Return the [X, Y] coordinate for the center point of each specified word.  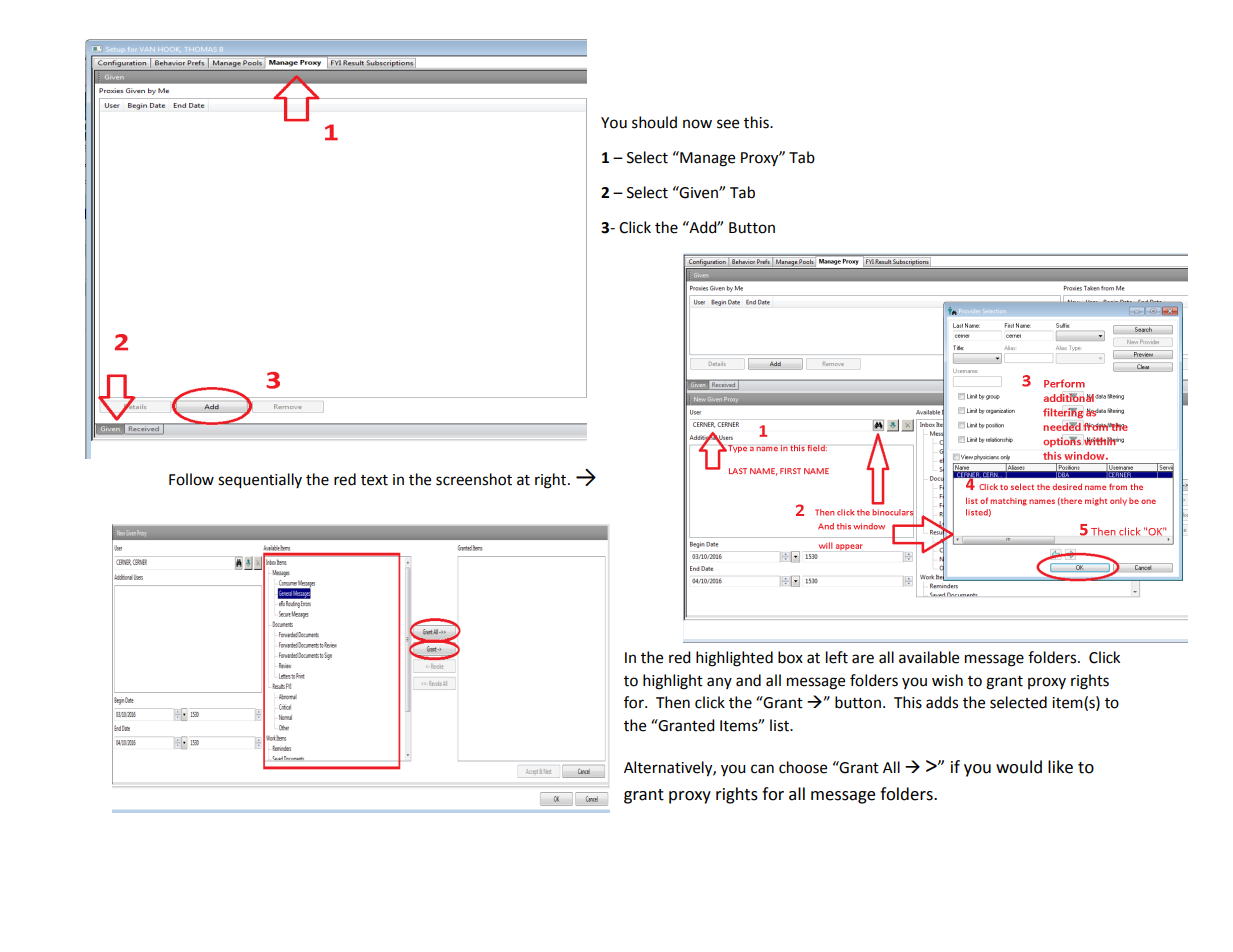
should [654, 122]
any [719, 683]
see [728, 124]
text [374, 480]
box [790, 657]
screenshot [474, 479]
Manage [706, 159]
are [863, 659]
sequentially [260, 481]
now [697, 124]
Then [673, 702]
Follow [191, 479]
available [929, 657]
